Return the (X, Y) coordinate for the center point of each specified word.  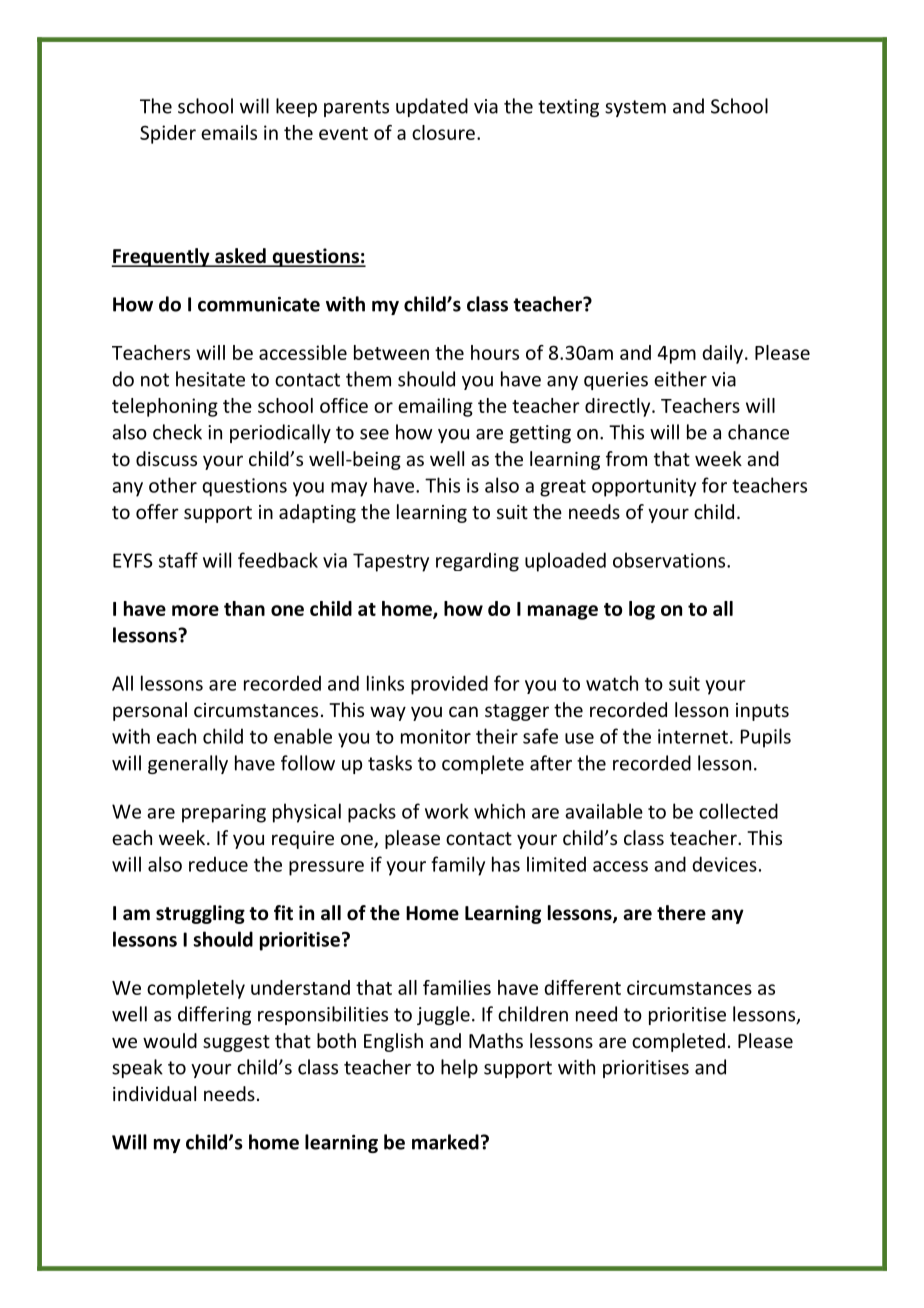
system (635, 108)
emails (229, 132)
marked (445, 1142)
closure (443, 132)
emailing (435, 407)
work (447, 811)
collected (738, 811)
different (582, 987)
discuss (166, 458)
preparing (224, 813)
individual (154, 1093)
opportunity (644, 487)
